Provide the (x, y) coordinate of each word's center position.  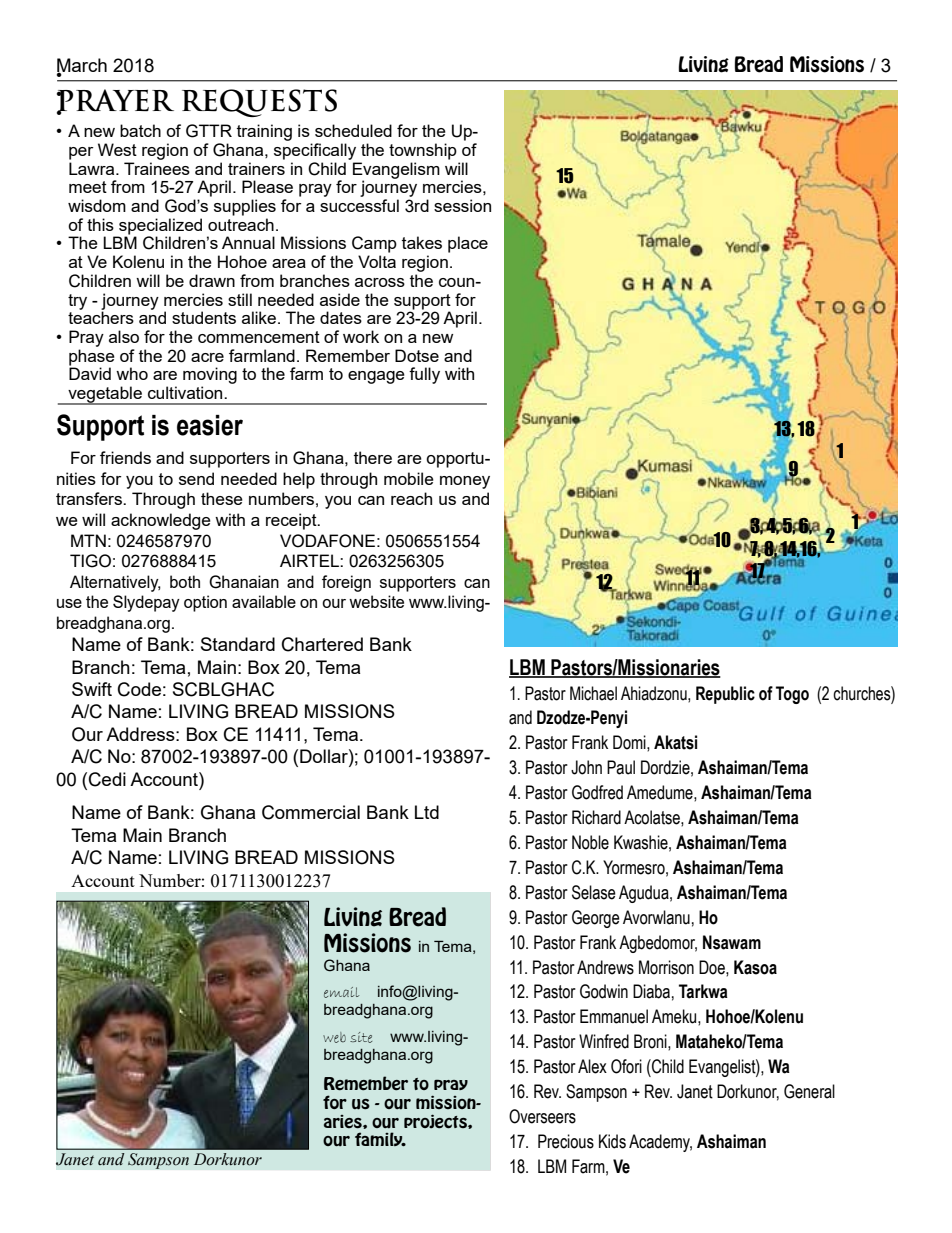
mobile (409, 478)
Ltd (427, 812)
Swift (92, 689)
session (462, 205)
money (465, 482)
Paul (621, 767)
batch (140, 130)
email (341, 992)
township (423, 151)
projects (436, 1121)
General (809, 1091)
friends (125, 457)
